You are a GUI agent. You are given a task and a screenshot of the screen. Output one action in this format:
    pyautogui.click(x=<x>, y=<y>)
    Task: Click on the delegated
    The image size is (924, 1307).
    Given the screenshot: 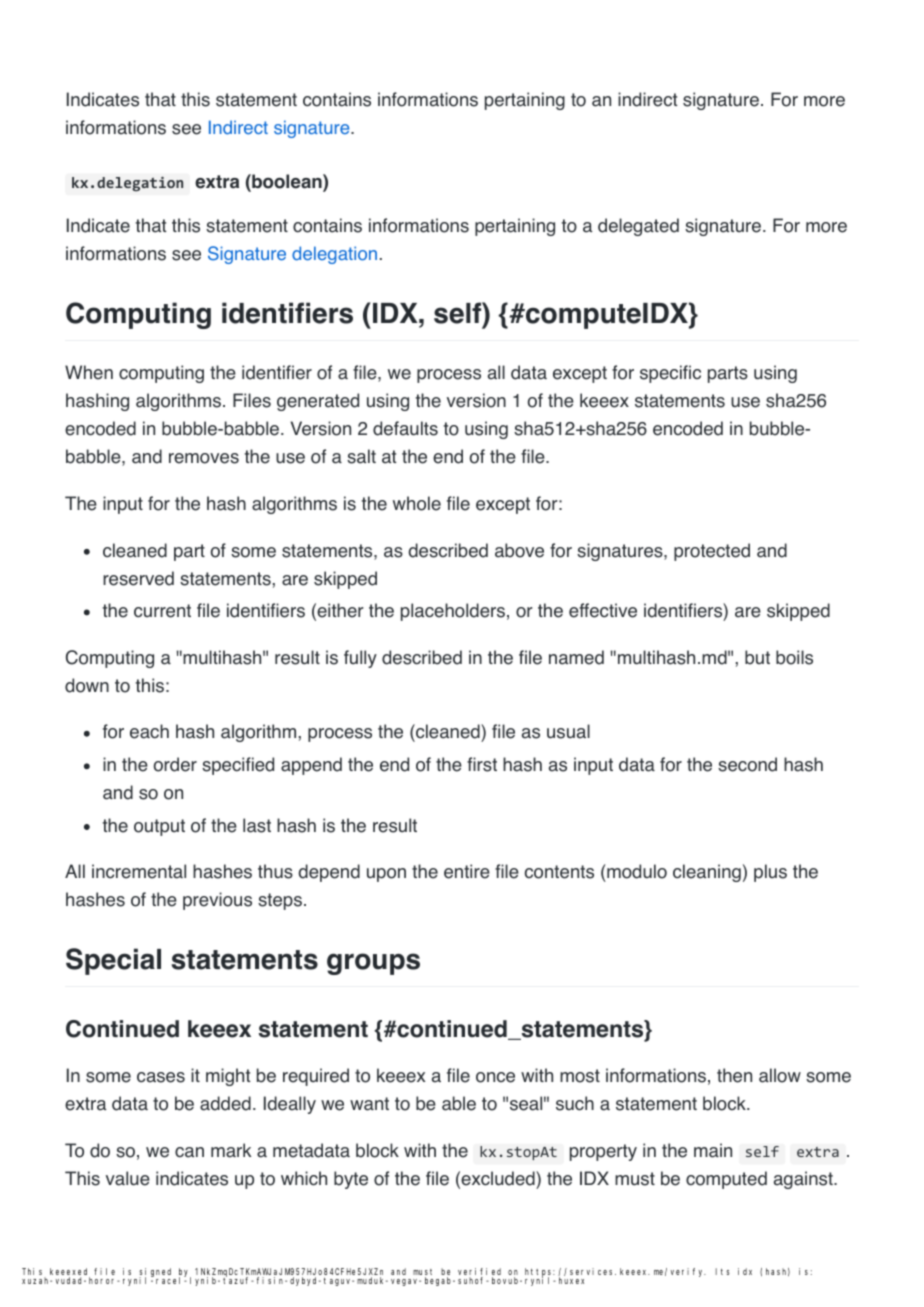 What is the action you would take?
    pyautogui.click(x=638, y=227)
